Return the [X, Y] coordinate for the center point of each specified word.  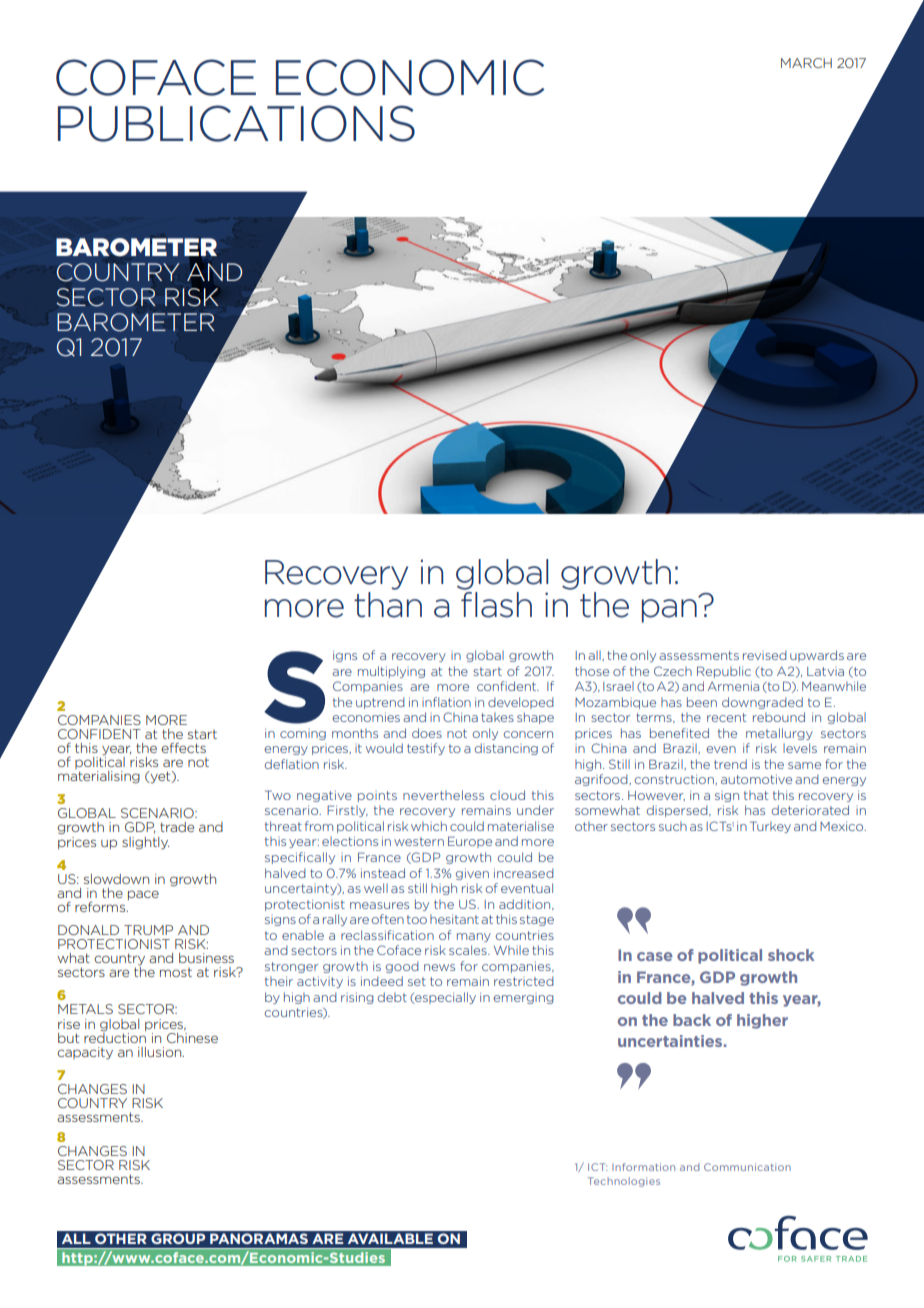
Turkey [770, 827]
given [472, 874]
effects [183, 748]
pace [143, 895]
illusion [161, 1052]
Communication [747, 1167]
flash [496, 605]
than [388, 605]
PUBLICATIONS [236, 123]
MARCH [806, 63]
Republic [724, 672]
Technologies [624, 1182]
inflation [446, 702]
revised [765, 655]
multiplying [391, 672]
